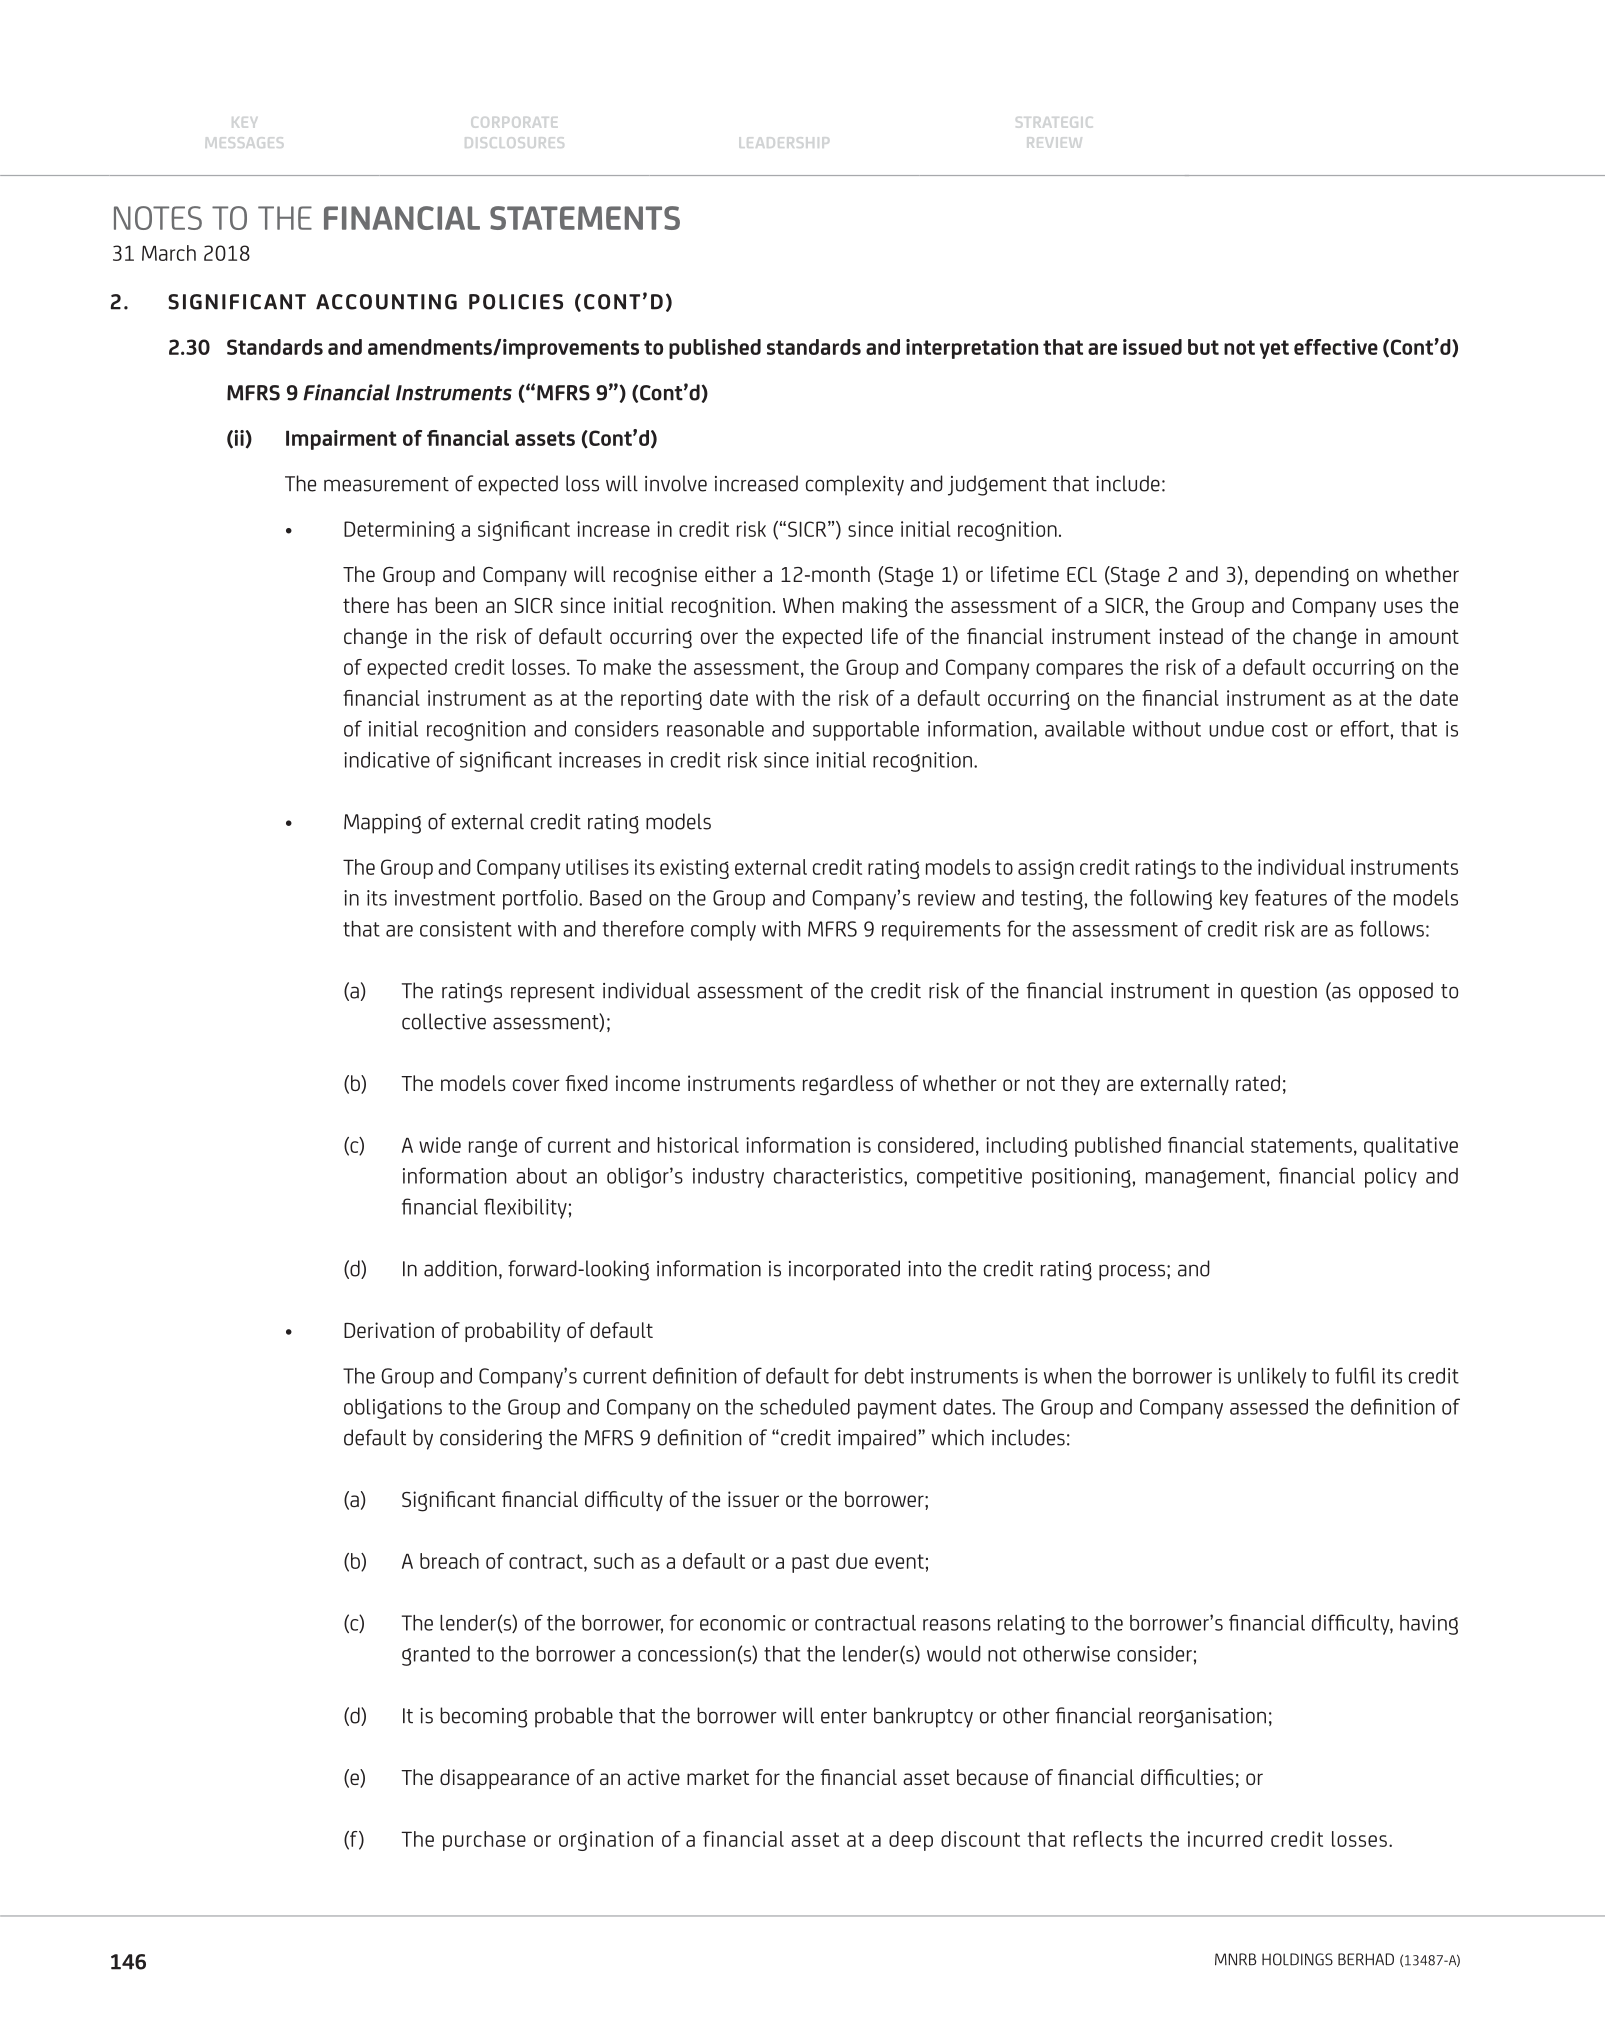 The image size is (1605, 2043). Describe the element at coordinates (1291, 897) in the document. I see `features` at that location.
